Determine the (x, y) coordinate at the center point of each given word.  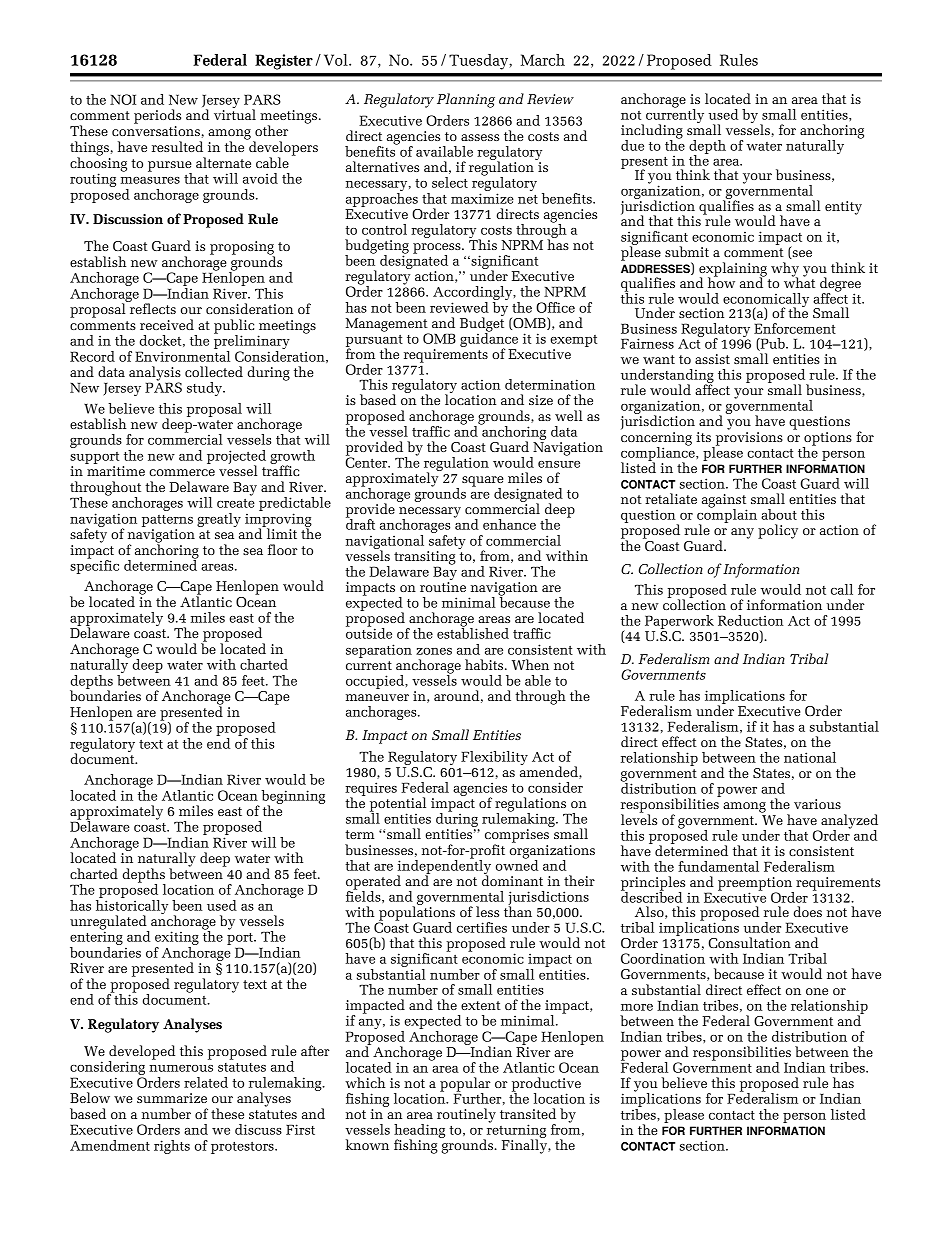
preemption (756, 885)
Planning (466, 100)
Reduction (750, 620)
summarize (172, 1098)
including (652, 132)
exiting (177, 939)
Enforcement (795, 328)
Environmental (182, 355)
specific (94, 566)
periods (157, 116)
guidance (489, 339)
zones (434, 651)
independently (444, 866)
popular (465, 1085)
